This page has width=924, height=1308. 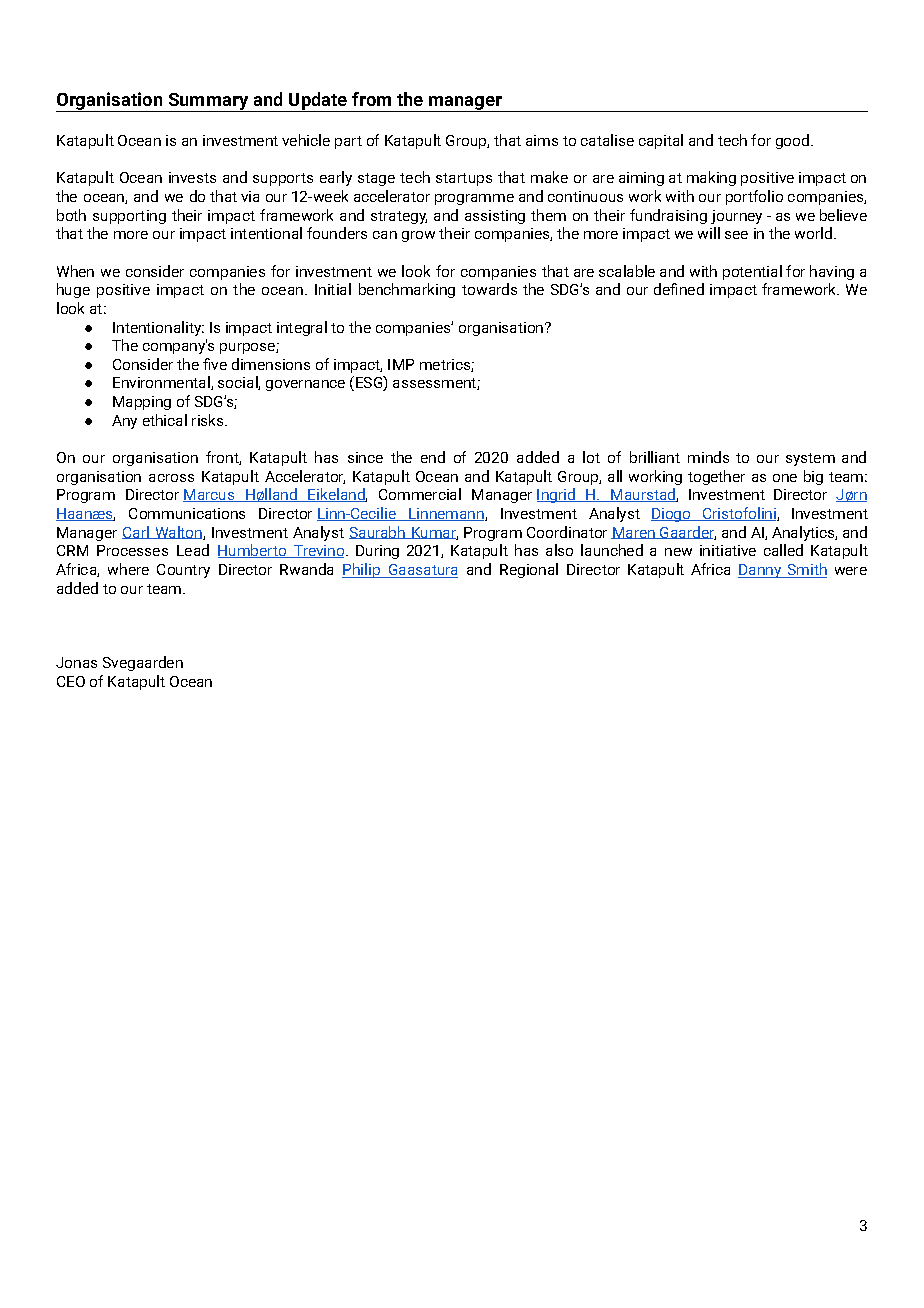 I want to click on assessment, so click(x=435, y=384).
